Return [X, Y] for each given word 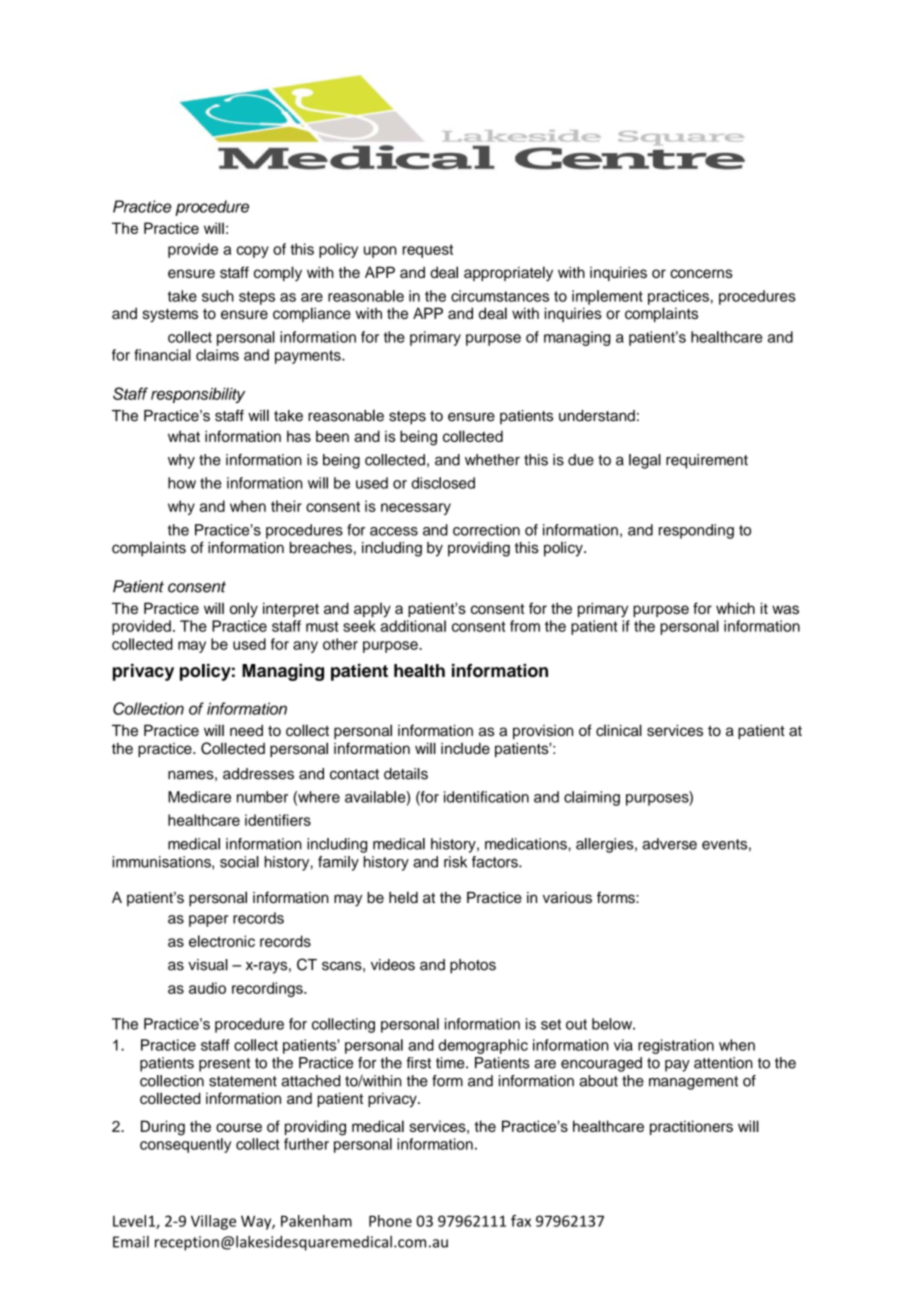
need [246, 730]
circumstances [500, 296]
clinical [619, 730]
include [465, 748]
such [218, 296]
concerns [701, 273]
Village [213, 1222]
